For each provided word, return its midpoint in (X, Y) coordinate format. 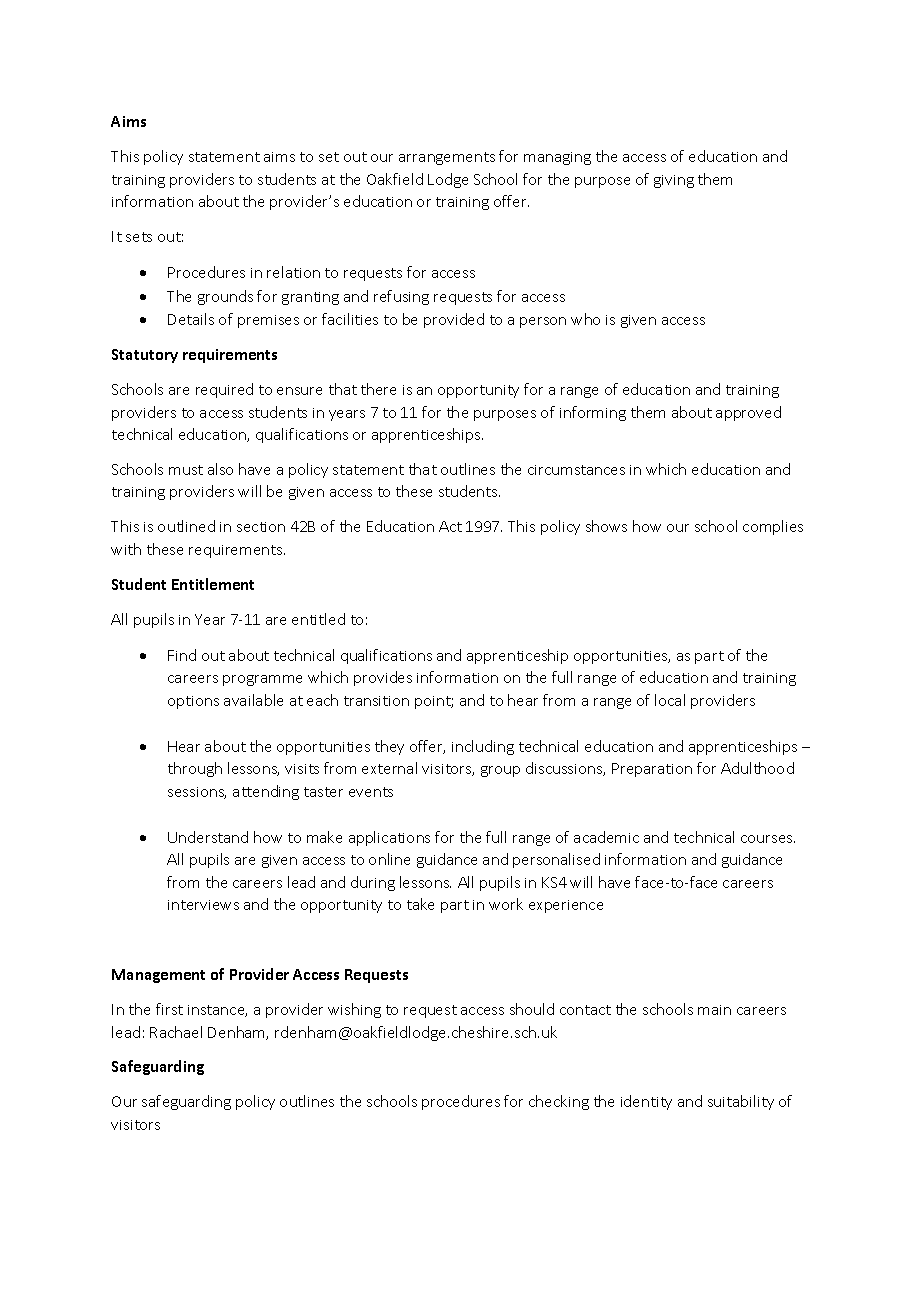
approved (748, 413)
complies (773, 527)
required (224, 390)
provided (454, 320)
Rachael (176, 1032)
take (420, 904)
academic (606, 837)
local (670, 700)
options (193, 702)
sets (139, 237)
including (483, 747)
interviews (203, 905)
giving (674, 181)
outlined (186, 526)
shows (606, 526)
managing (557, 158)
